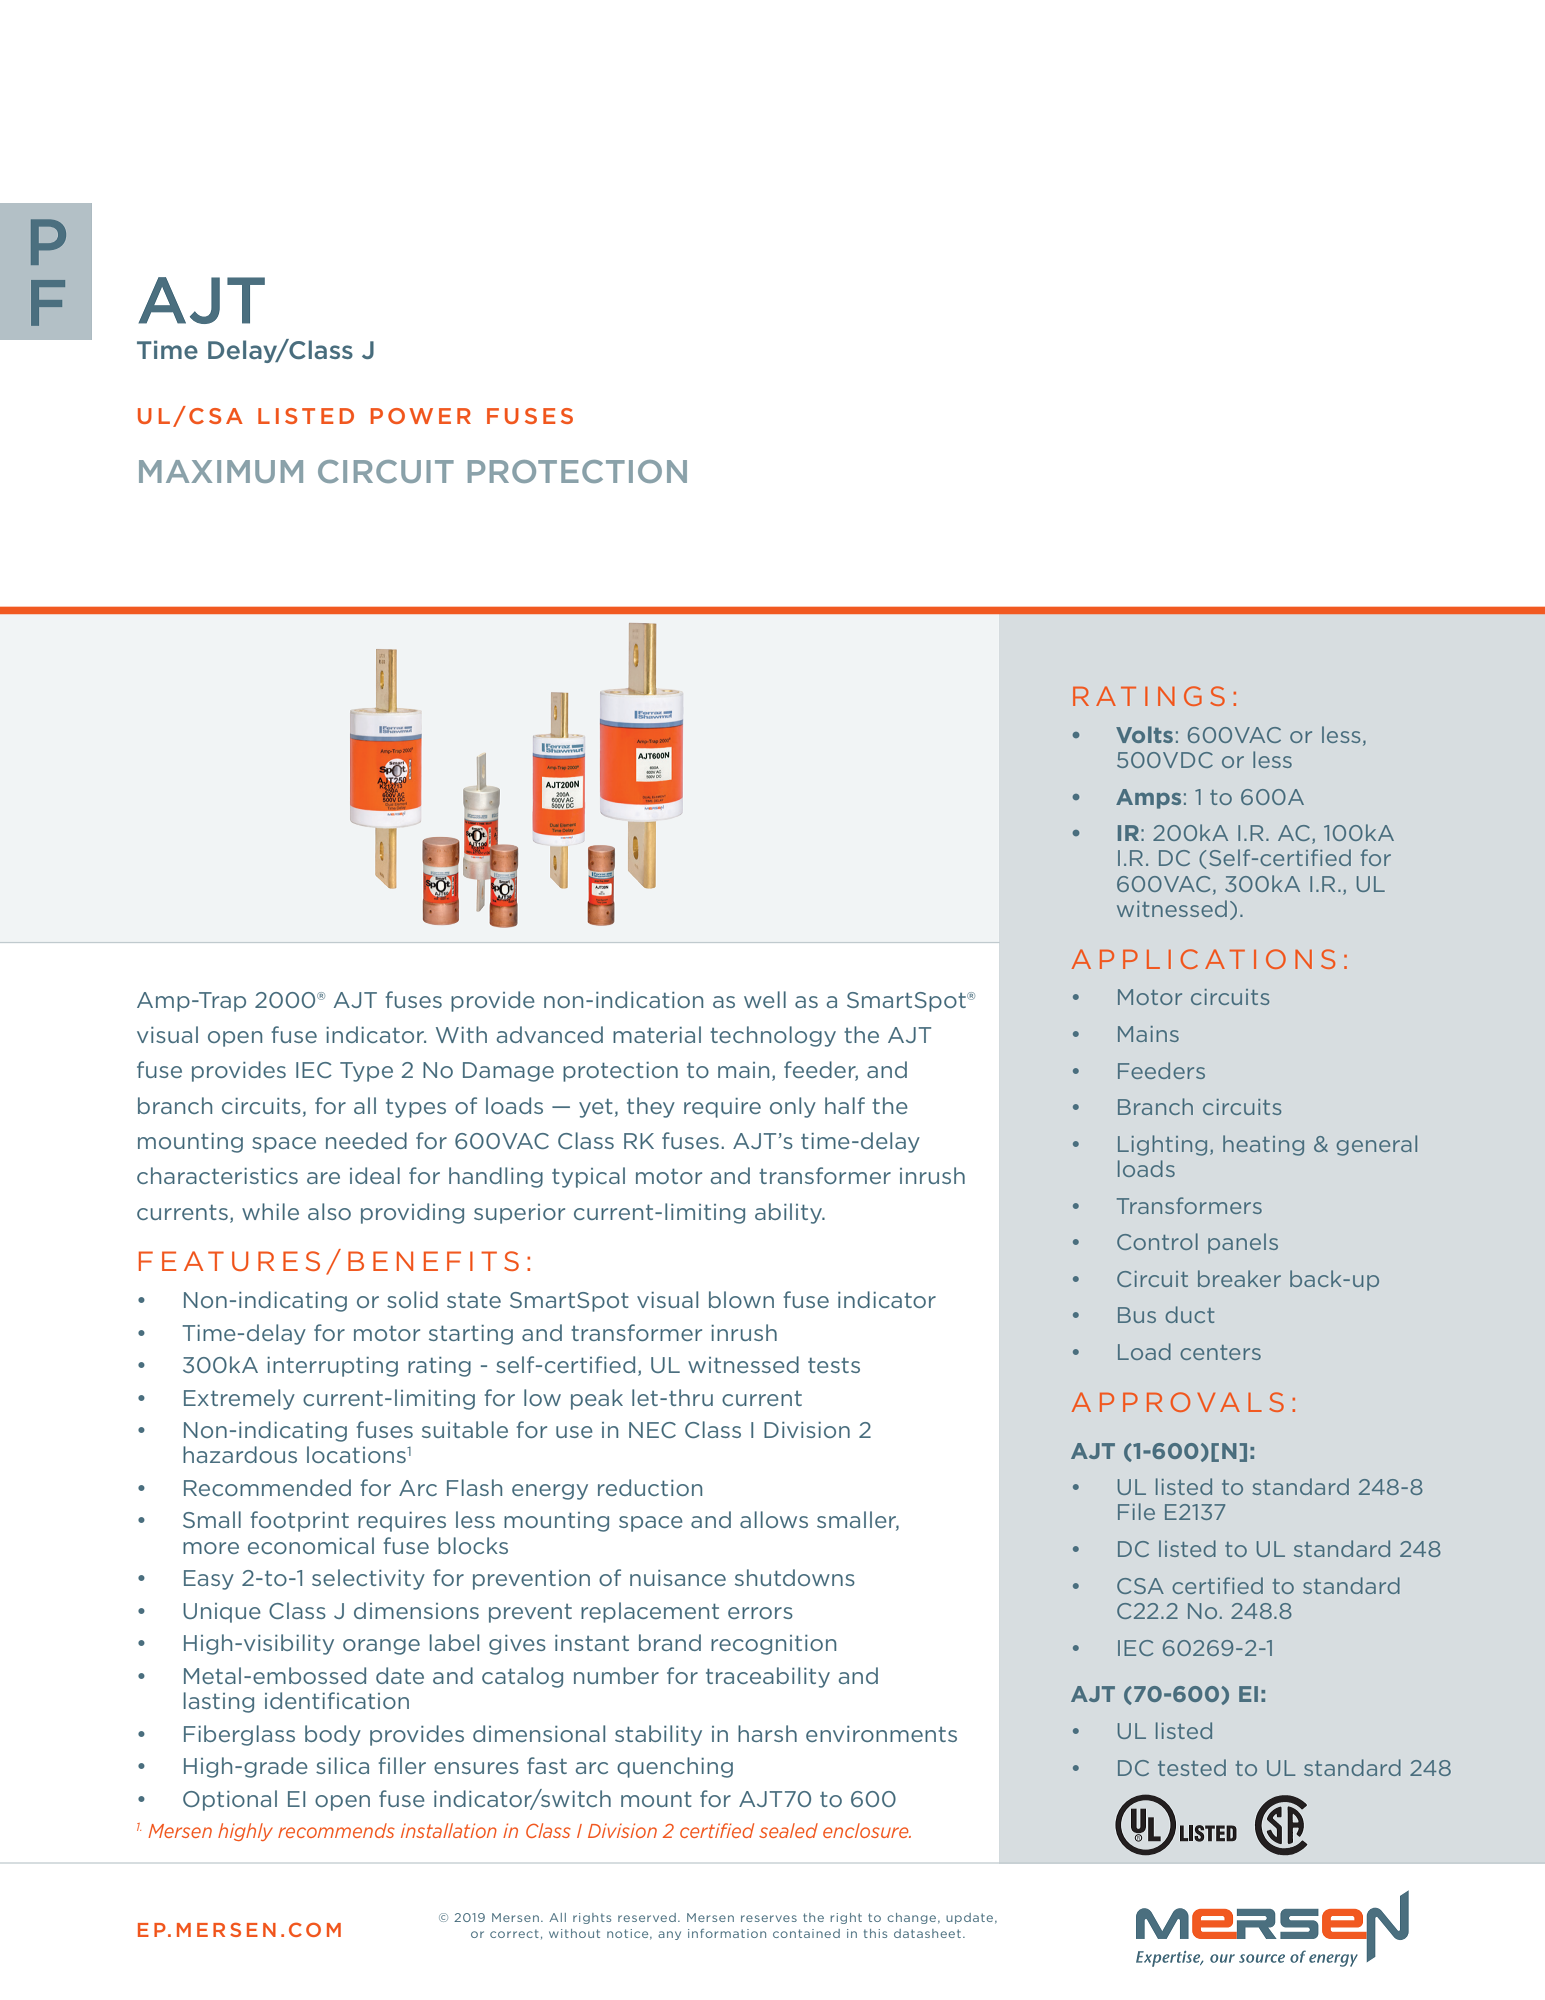  I want to click on heating, so click(1263, 1145).
